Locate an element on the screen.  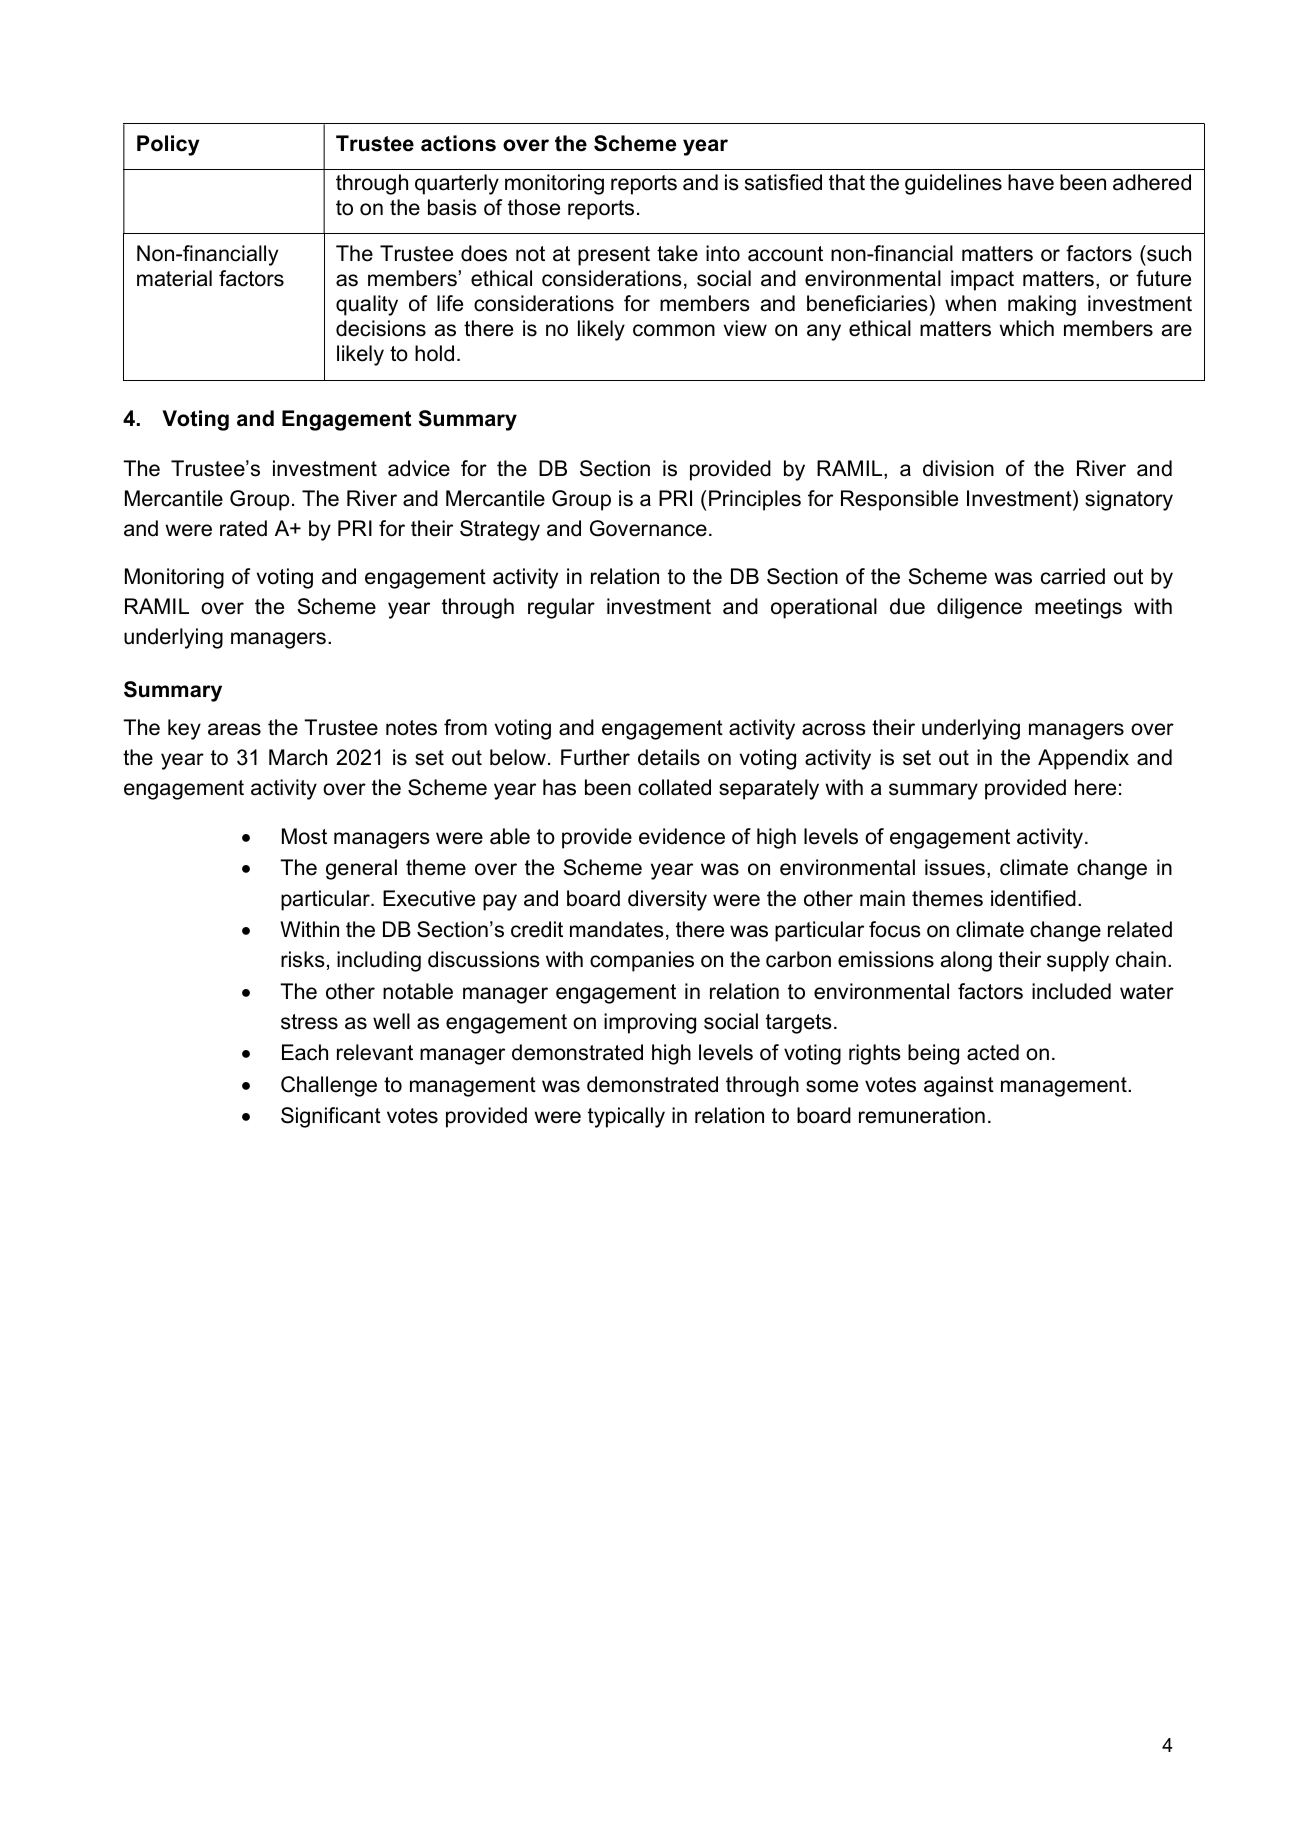
Challenge is located at coordinates (329, 1086).
